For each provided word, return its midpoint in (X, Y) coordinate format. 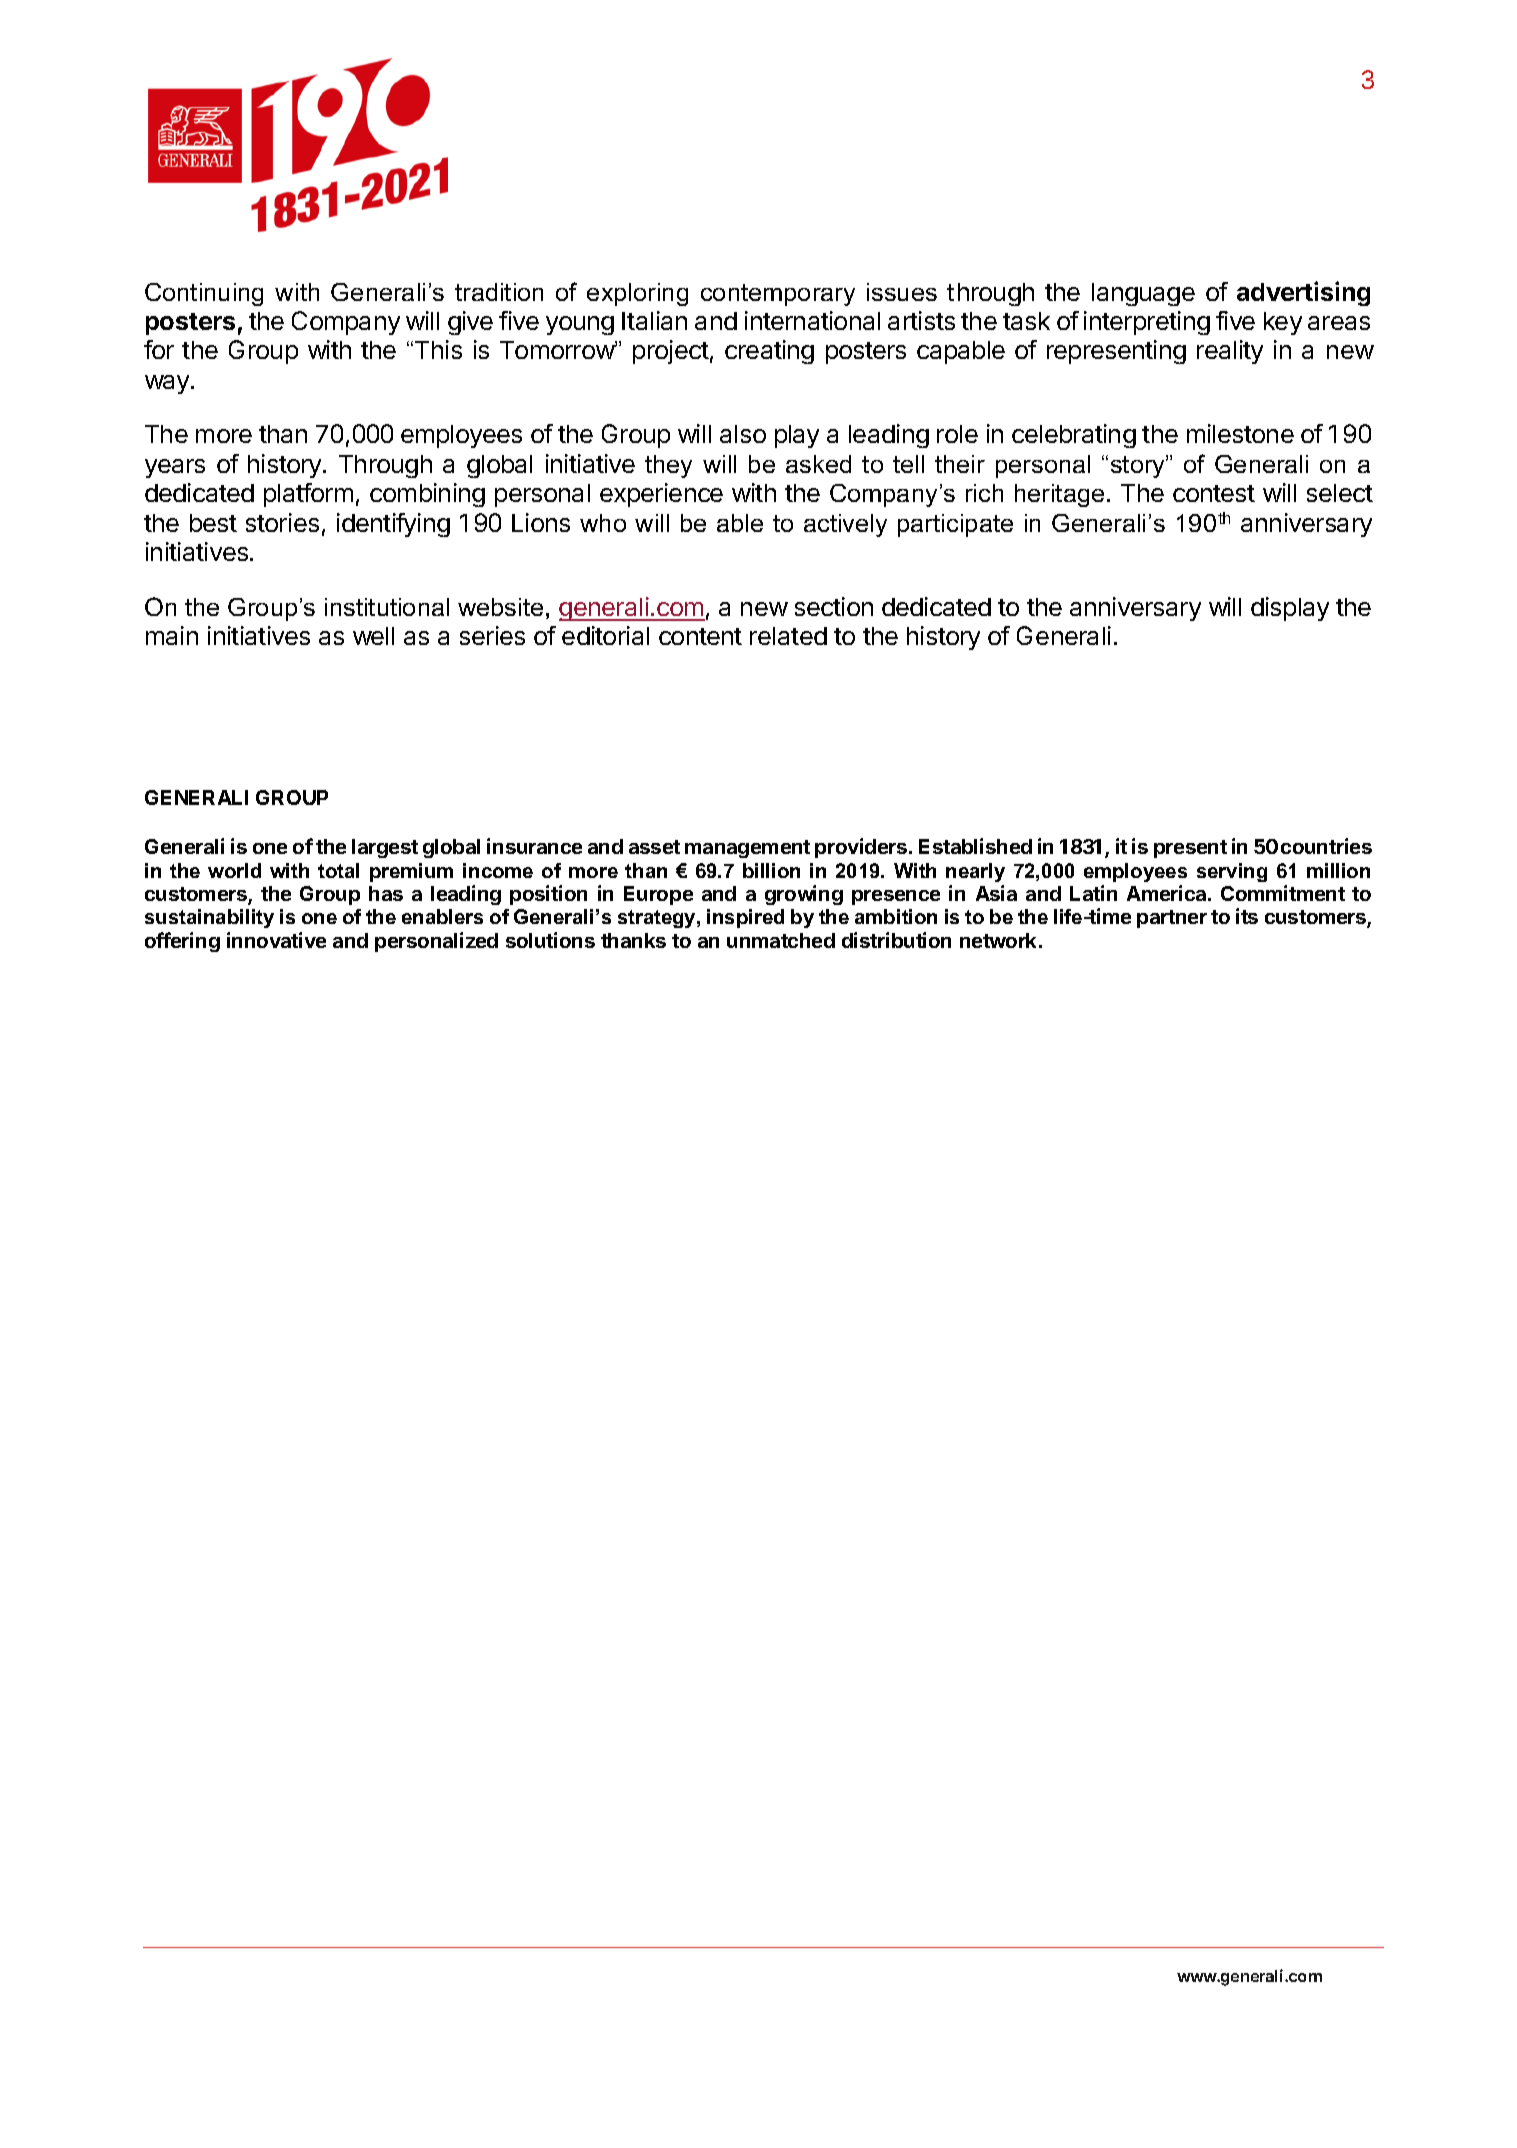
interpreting (1147, 323)
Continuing (204, 294)
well (373, 636)
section (834, 606)
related (788, 636)
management (747, 849)
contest (1214, 493)
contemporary (778, 295)
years (175, 468)
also (743, 434)
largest (385, 848)
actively (845, 525)
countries (1326, 846)
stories (282, 522)
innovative (276, 940)
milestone (1240, 433)
